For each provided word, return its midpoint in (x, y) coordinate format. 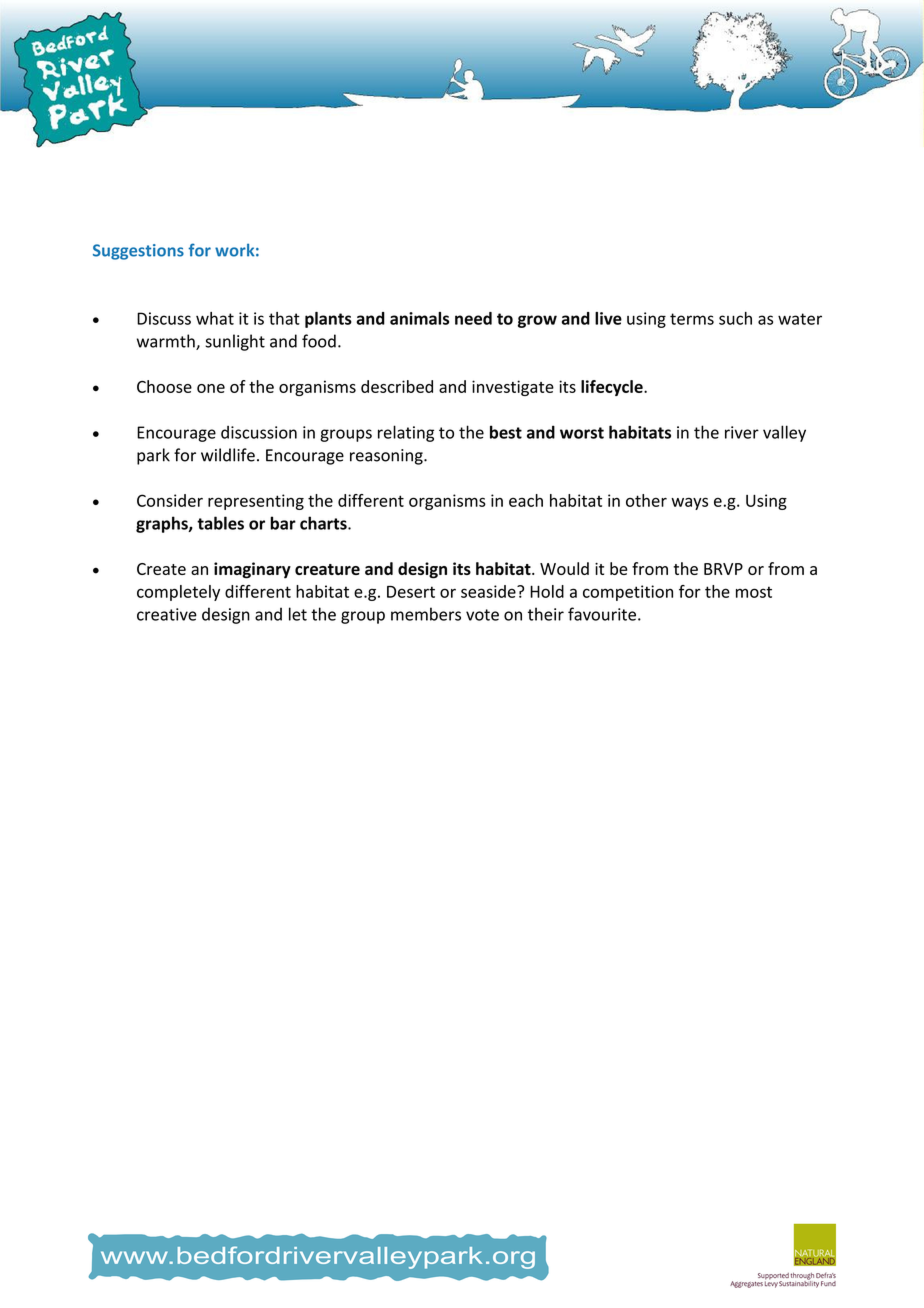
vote (482, 615)
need (473, 318)
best (506, 432)
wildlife (228, 455)
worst (582, 433)
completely (178, 593)
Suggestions (138, 252)
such (735, 318)
